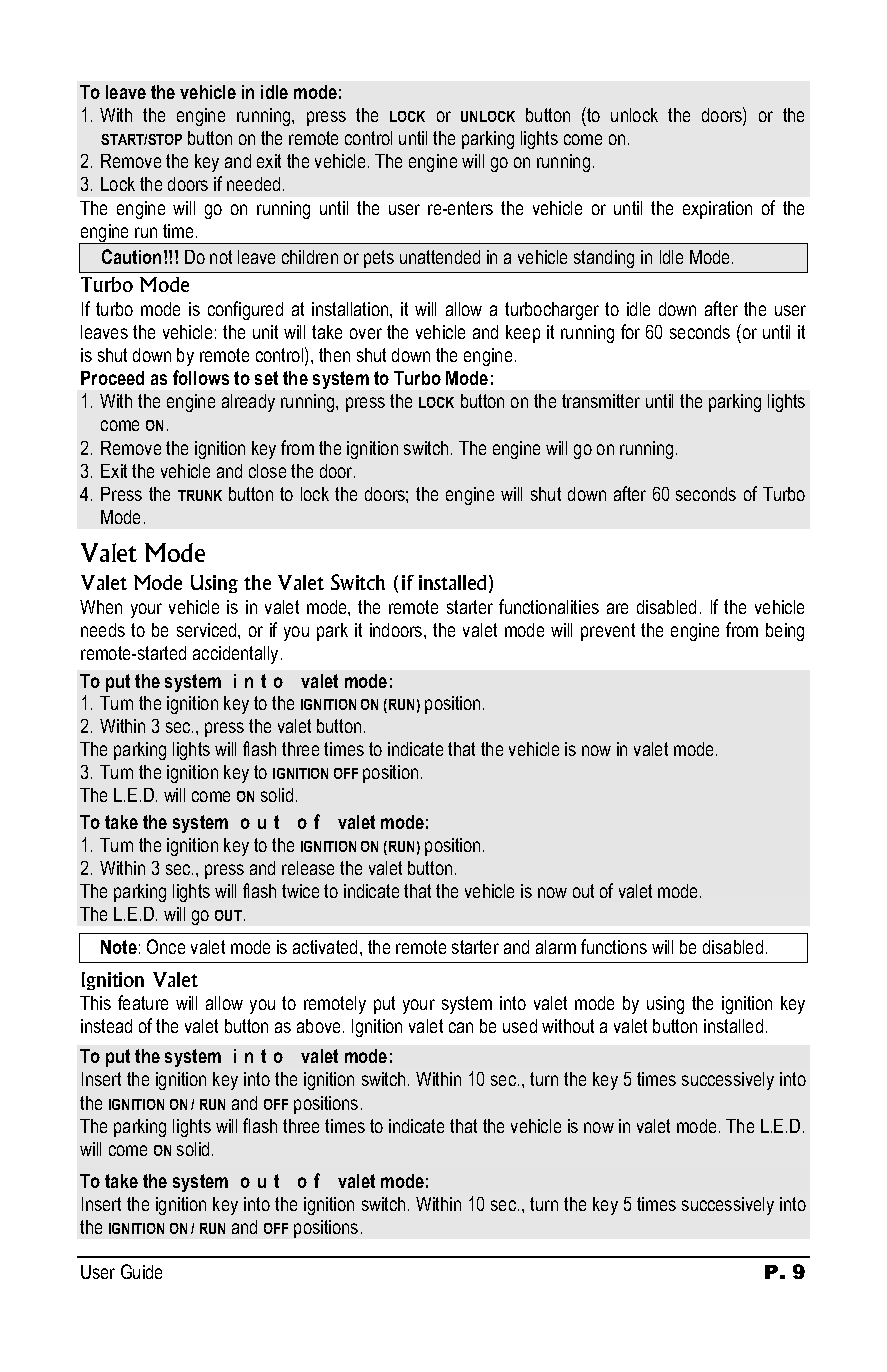 This document has height=1372, width=887. Describe the element at coordinates (201, 377) in the document. I see `follows` at that location.
